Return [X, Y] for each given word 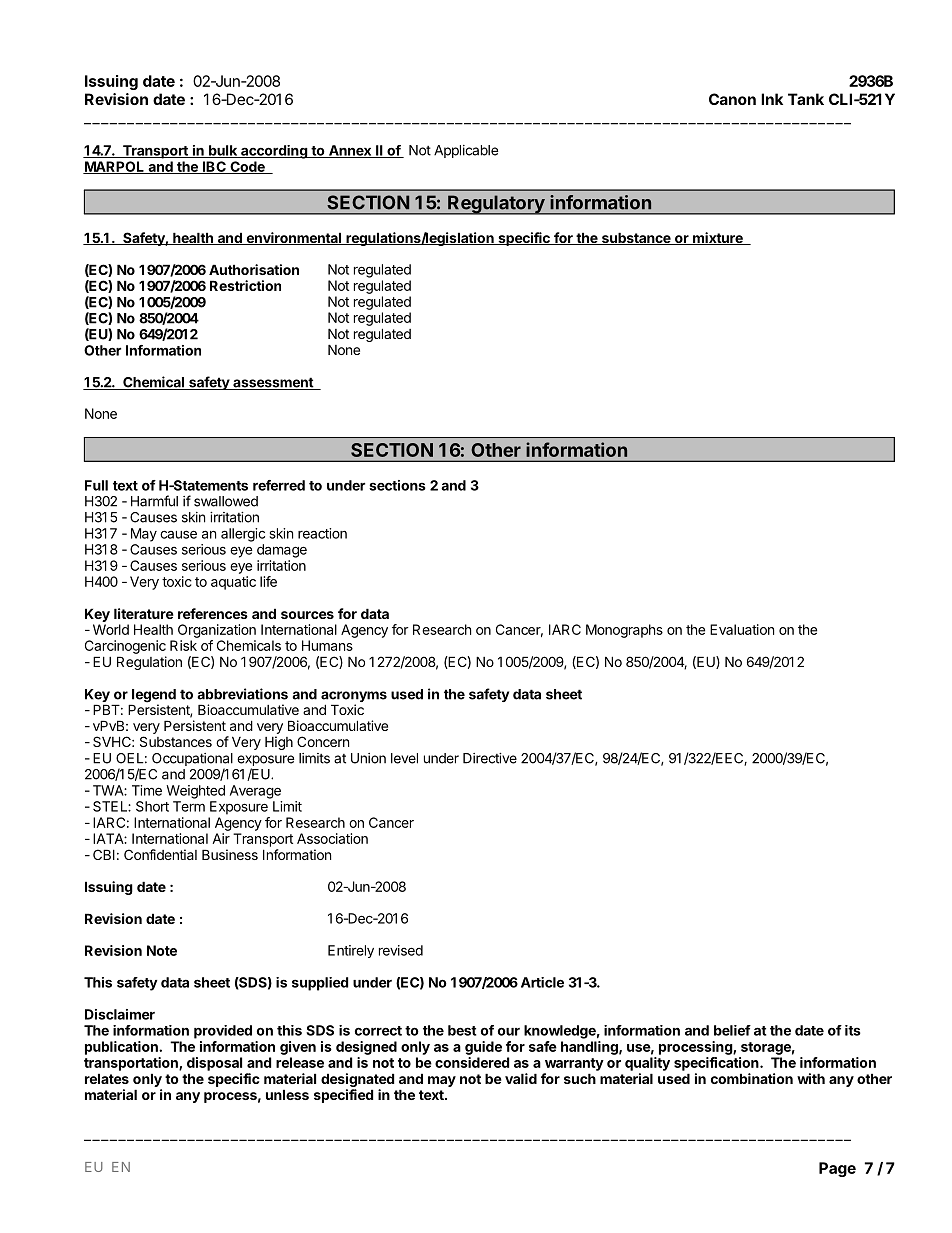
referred [279, 485]
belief [732, 1030]
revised [401, 950]
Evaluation [742, 629]
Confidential [160, 854]
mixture [718, 238]
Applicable [466, 151]
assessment [273, 383]
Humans [327, 645]
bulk [223, 151]
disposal [214, 1064]
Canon [732, 99]
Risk [183, 645]
